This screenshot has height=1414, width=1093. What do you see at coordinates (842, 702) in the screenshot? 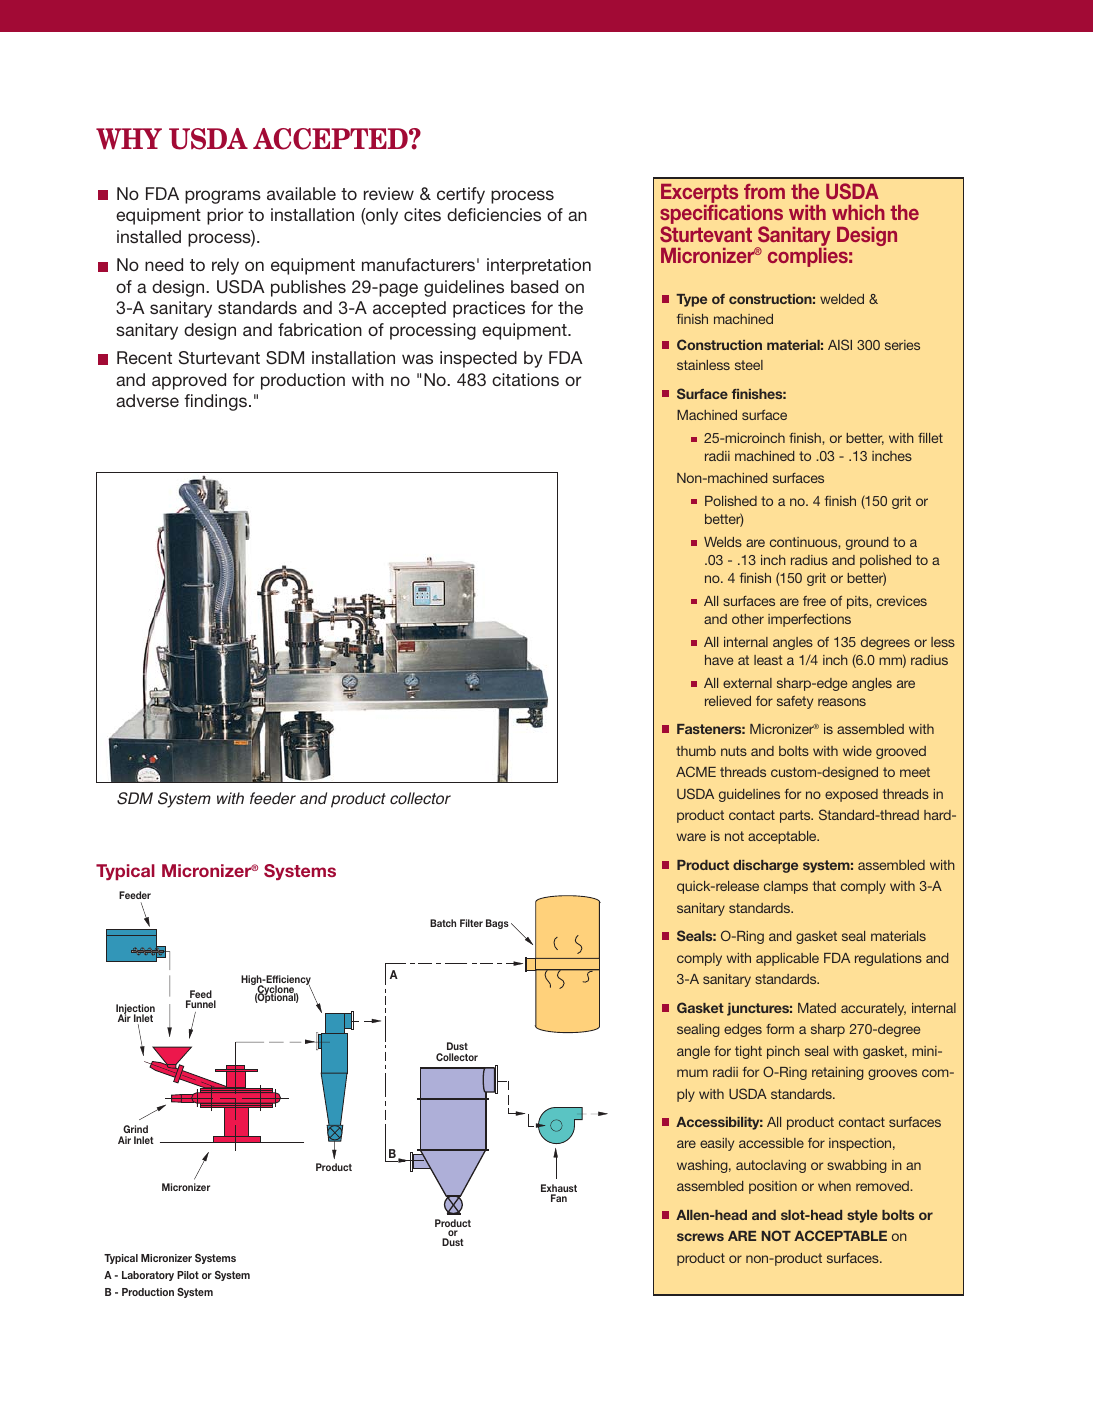
I see `reasons` at bounding box center [842, 702].
